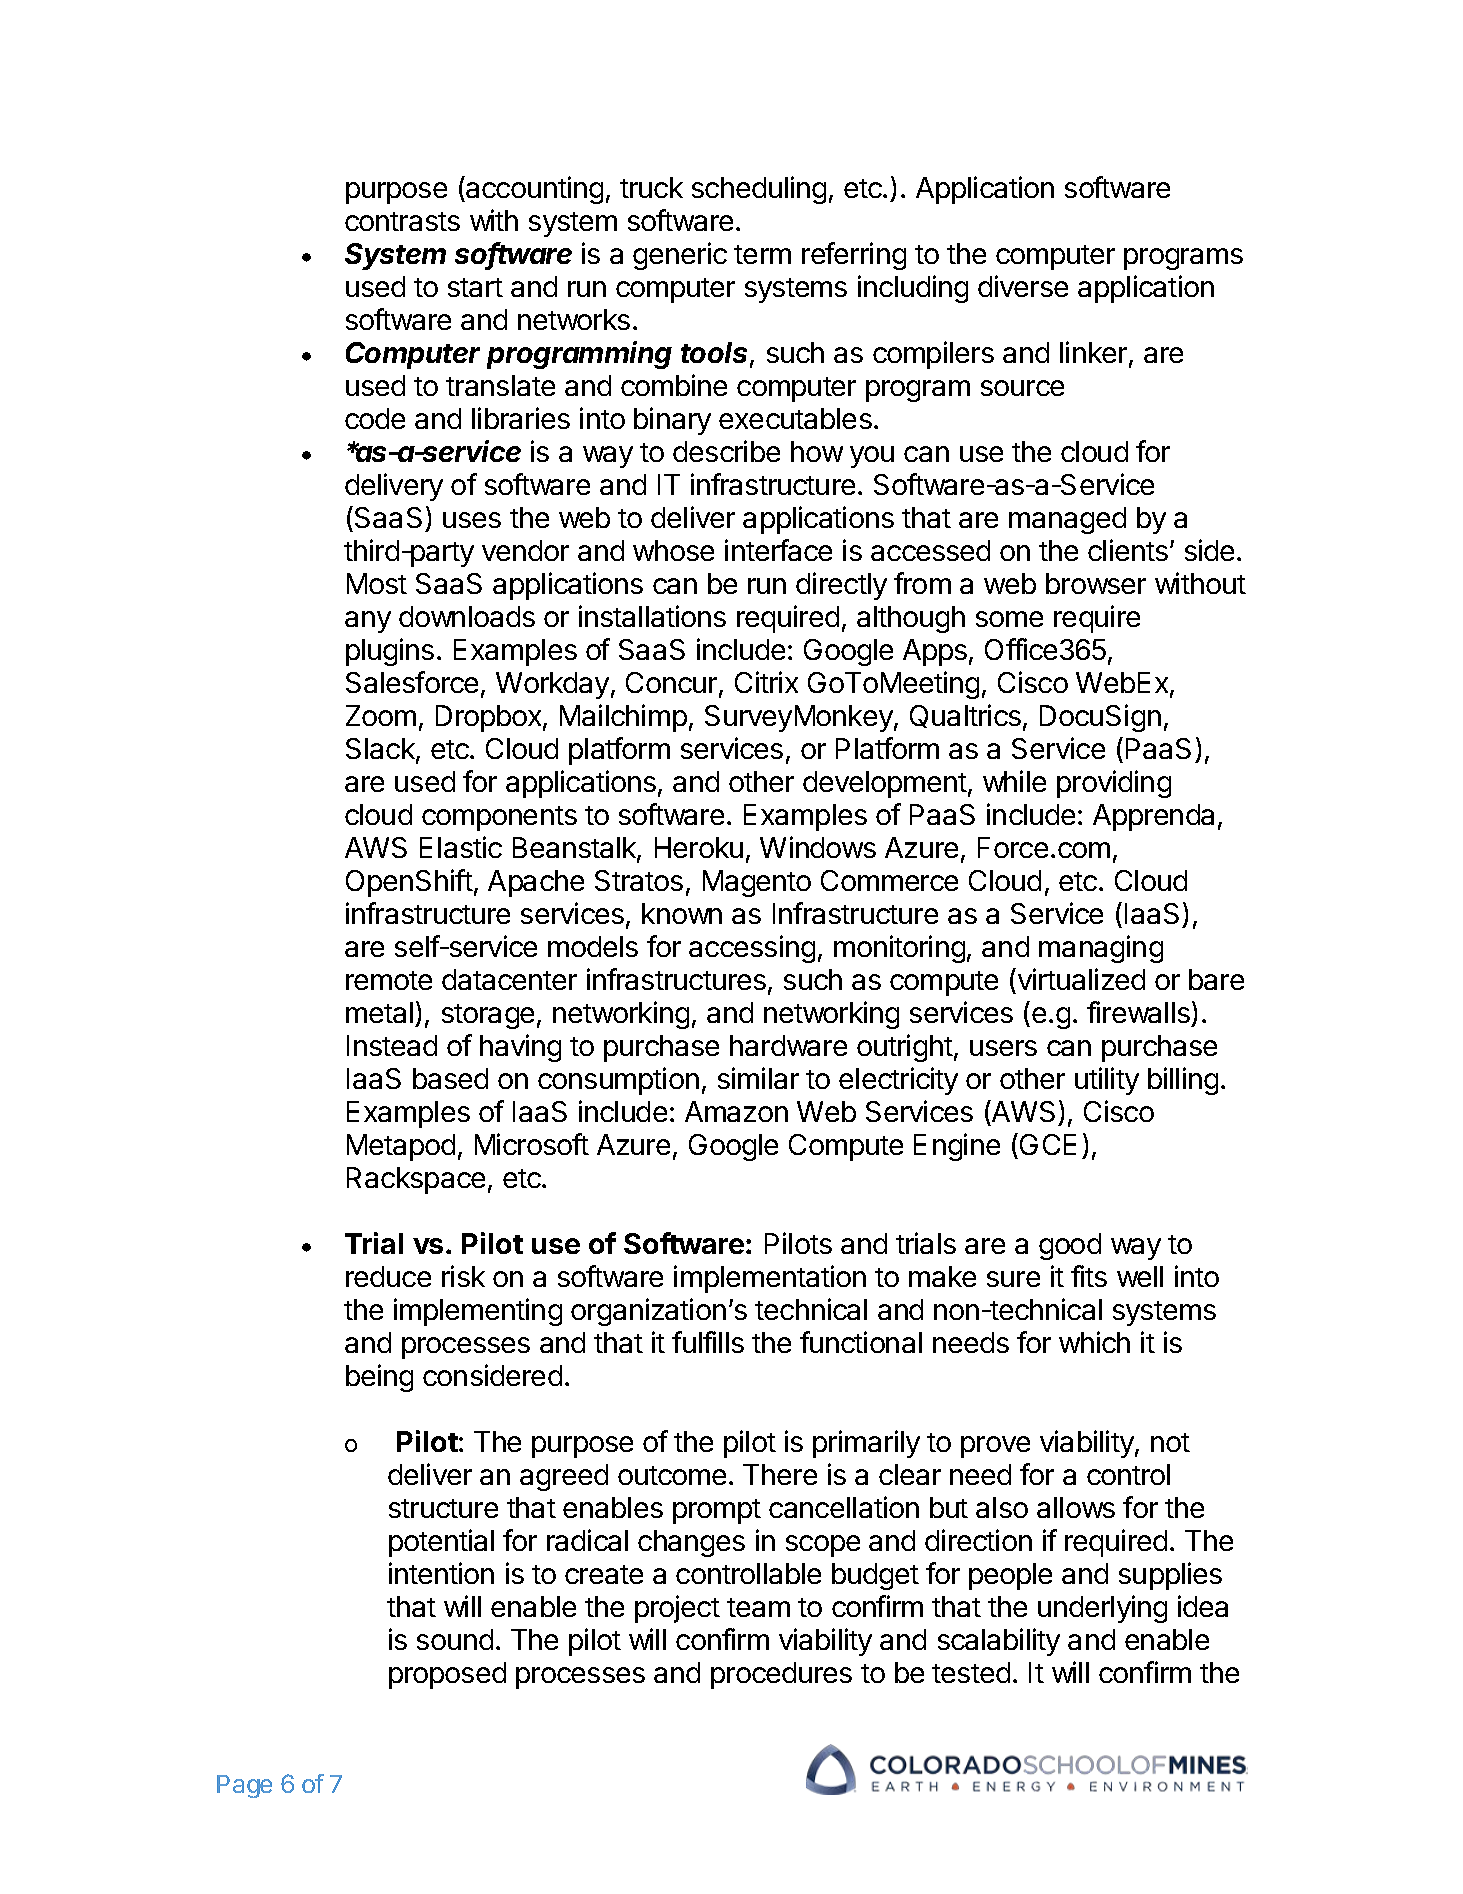  I want to click on term, so click(762, 254).
